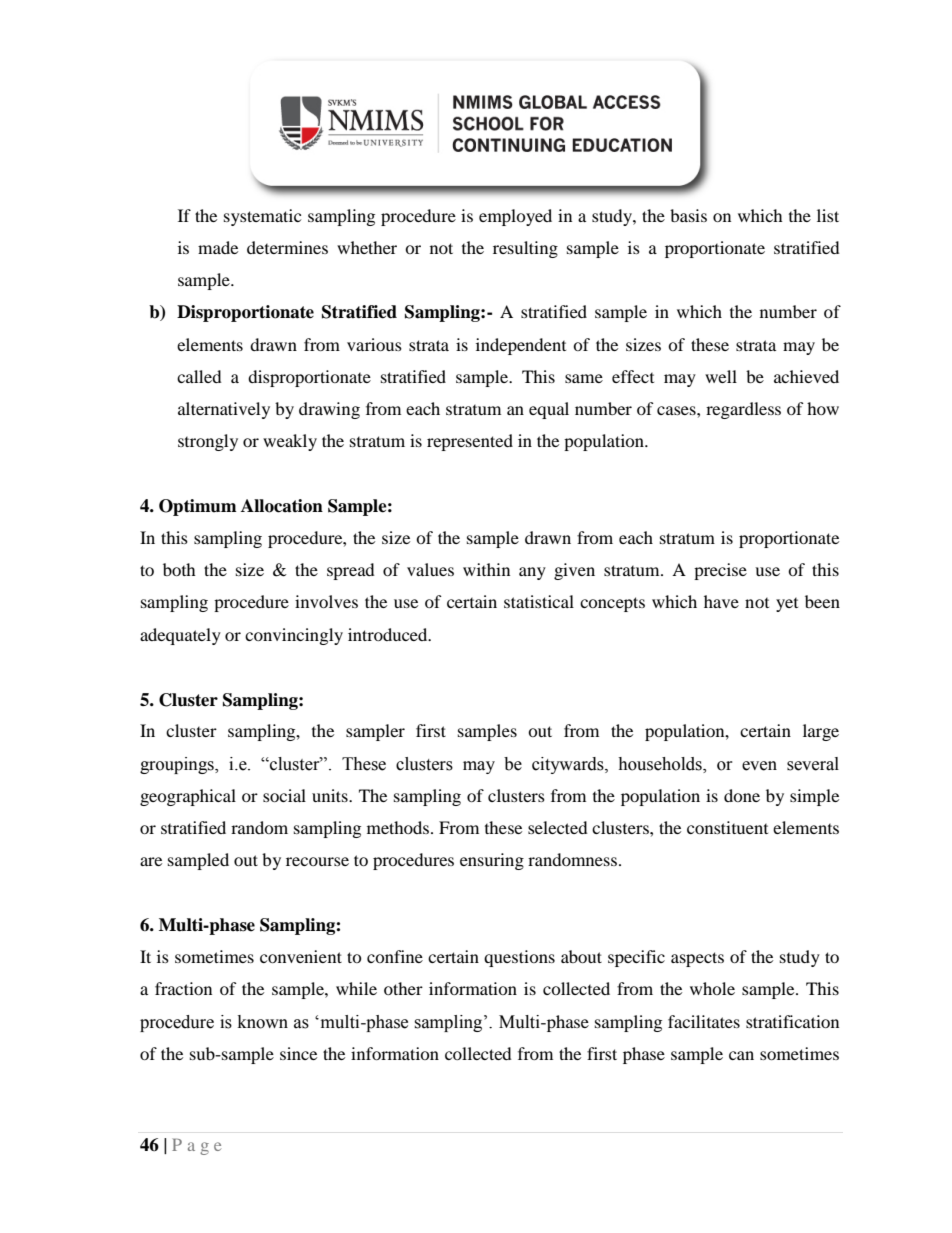  What do you see at coordinates (525, 249) in the page?
I see `resulting` at bounding box center [525, 249].
